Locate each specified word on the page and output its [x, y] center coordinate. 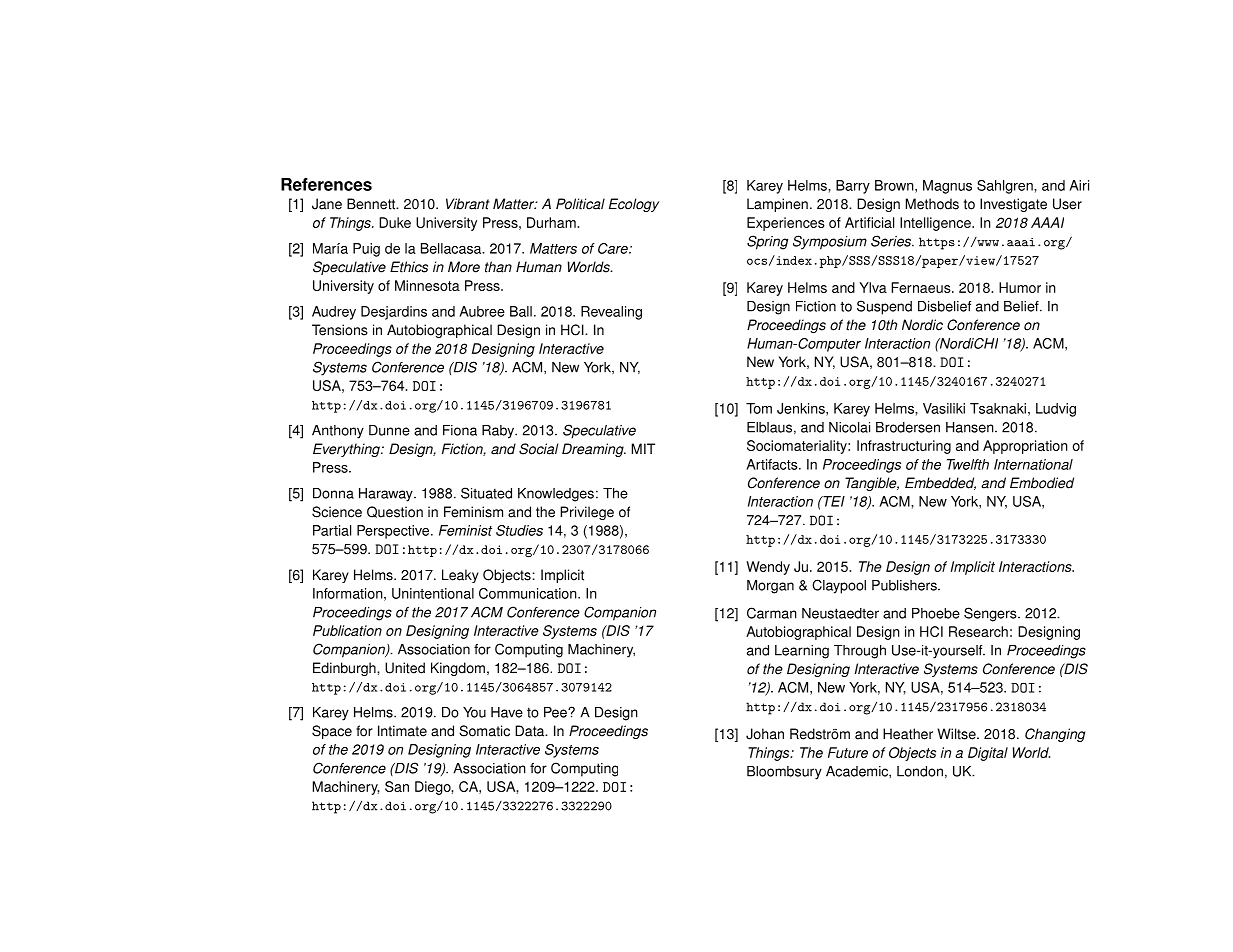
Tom [759, 408]
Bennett [372, 204]
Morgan [770, 587]
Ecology [634, 205]
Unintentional [433, 593]
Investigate [1013, 205]
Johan [765, 734]
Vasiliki [944, 408]
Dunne [389, 430]
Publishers [905, 585]
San [397, 786]
